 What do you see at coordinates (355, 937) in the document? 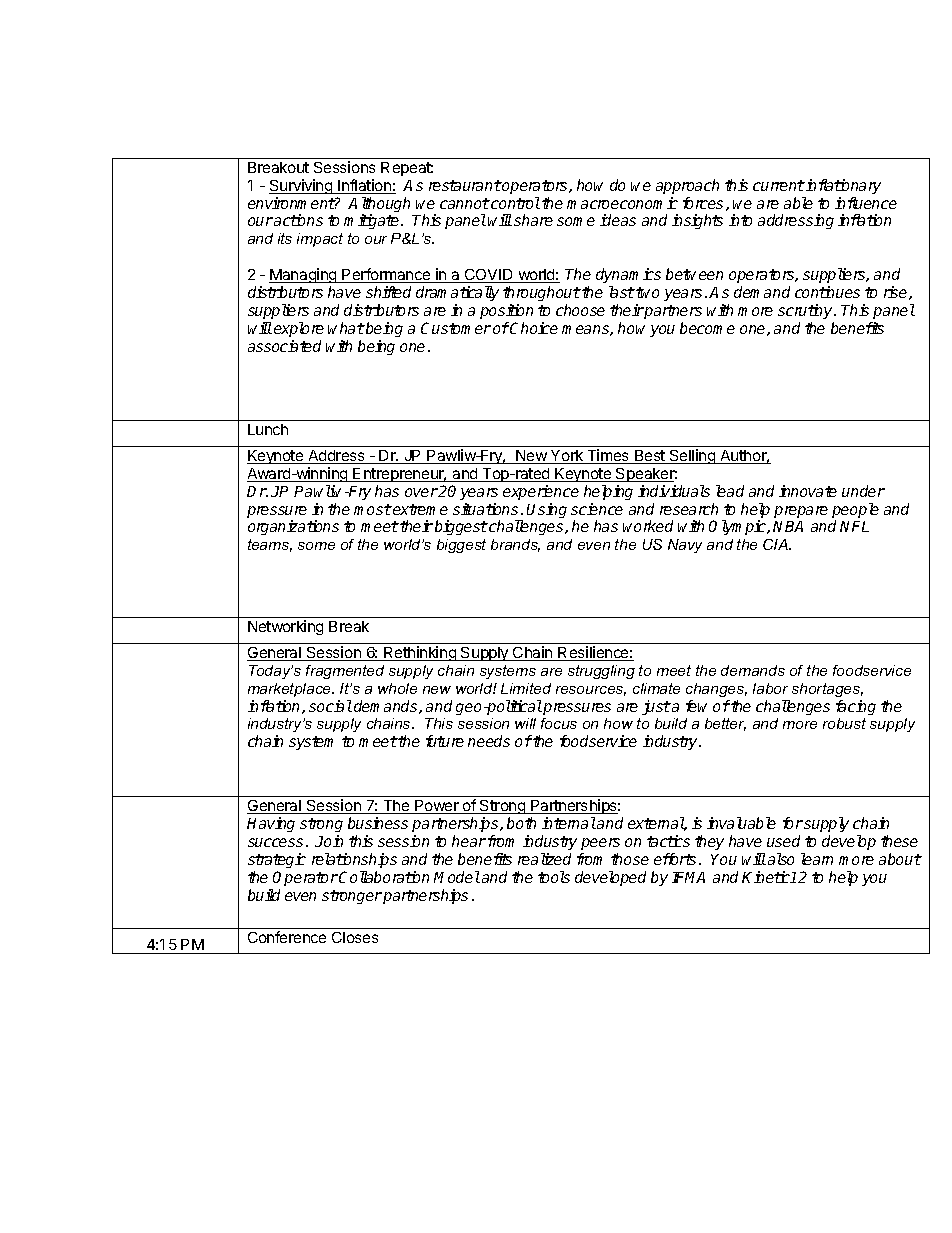
I see `Closes` at bounding box center [355, 937].
